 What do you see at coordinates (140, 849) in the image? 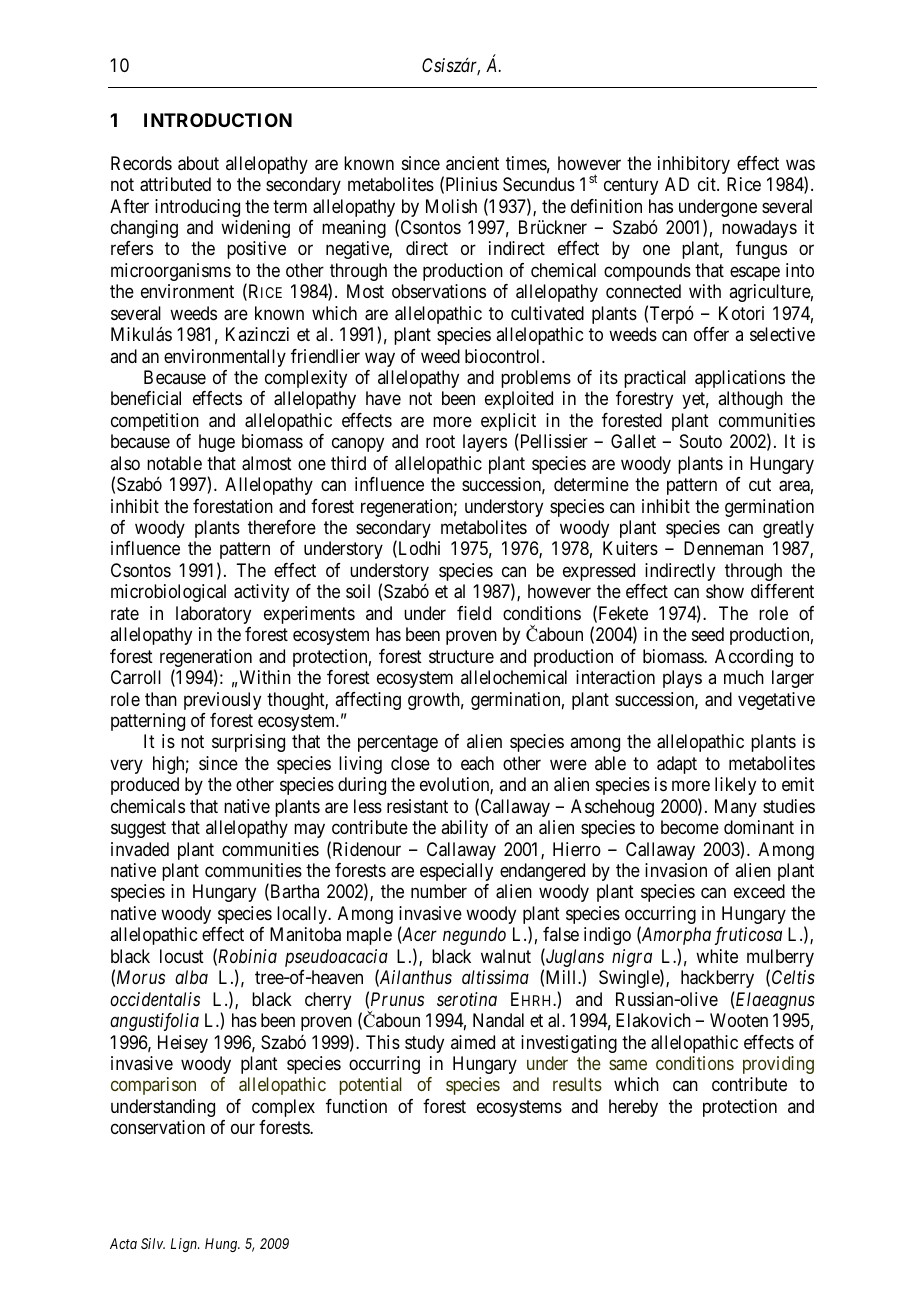
I see `invaded` at bounding box center [140, 849].
